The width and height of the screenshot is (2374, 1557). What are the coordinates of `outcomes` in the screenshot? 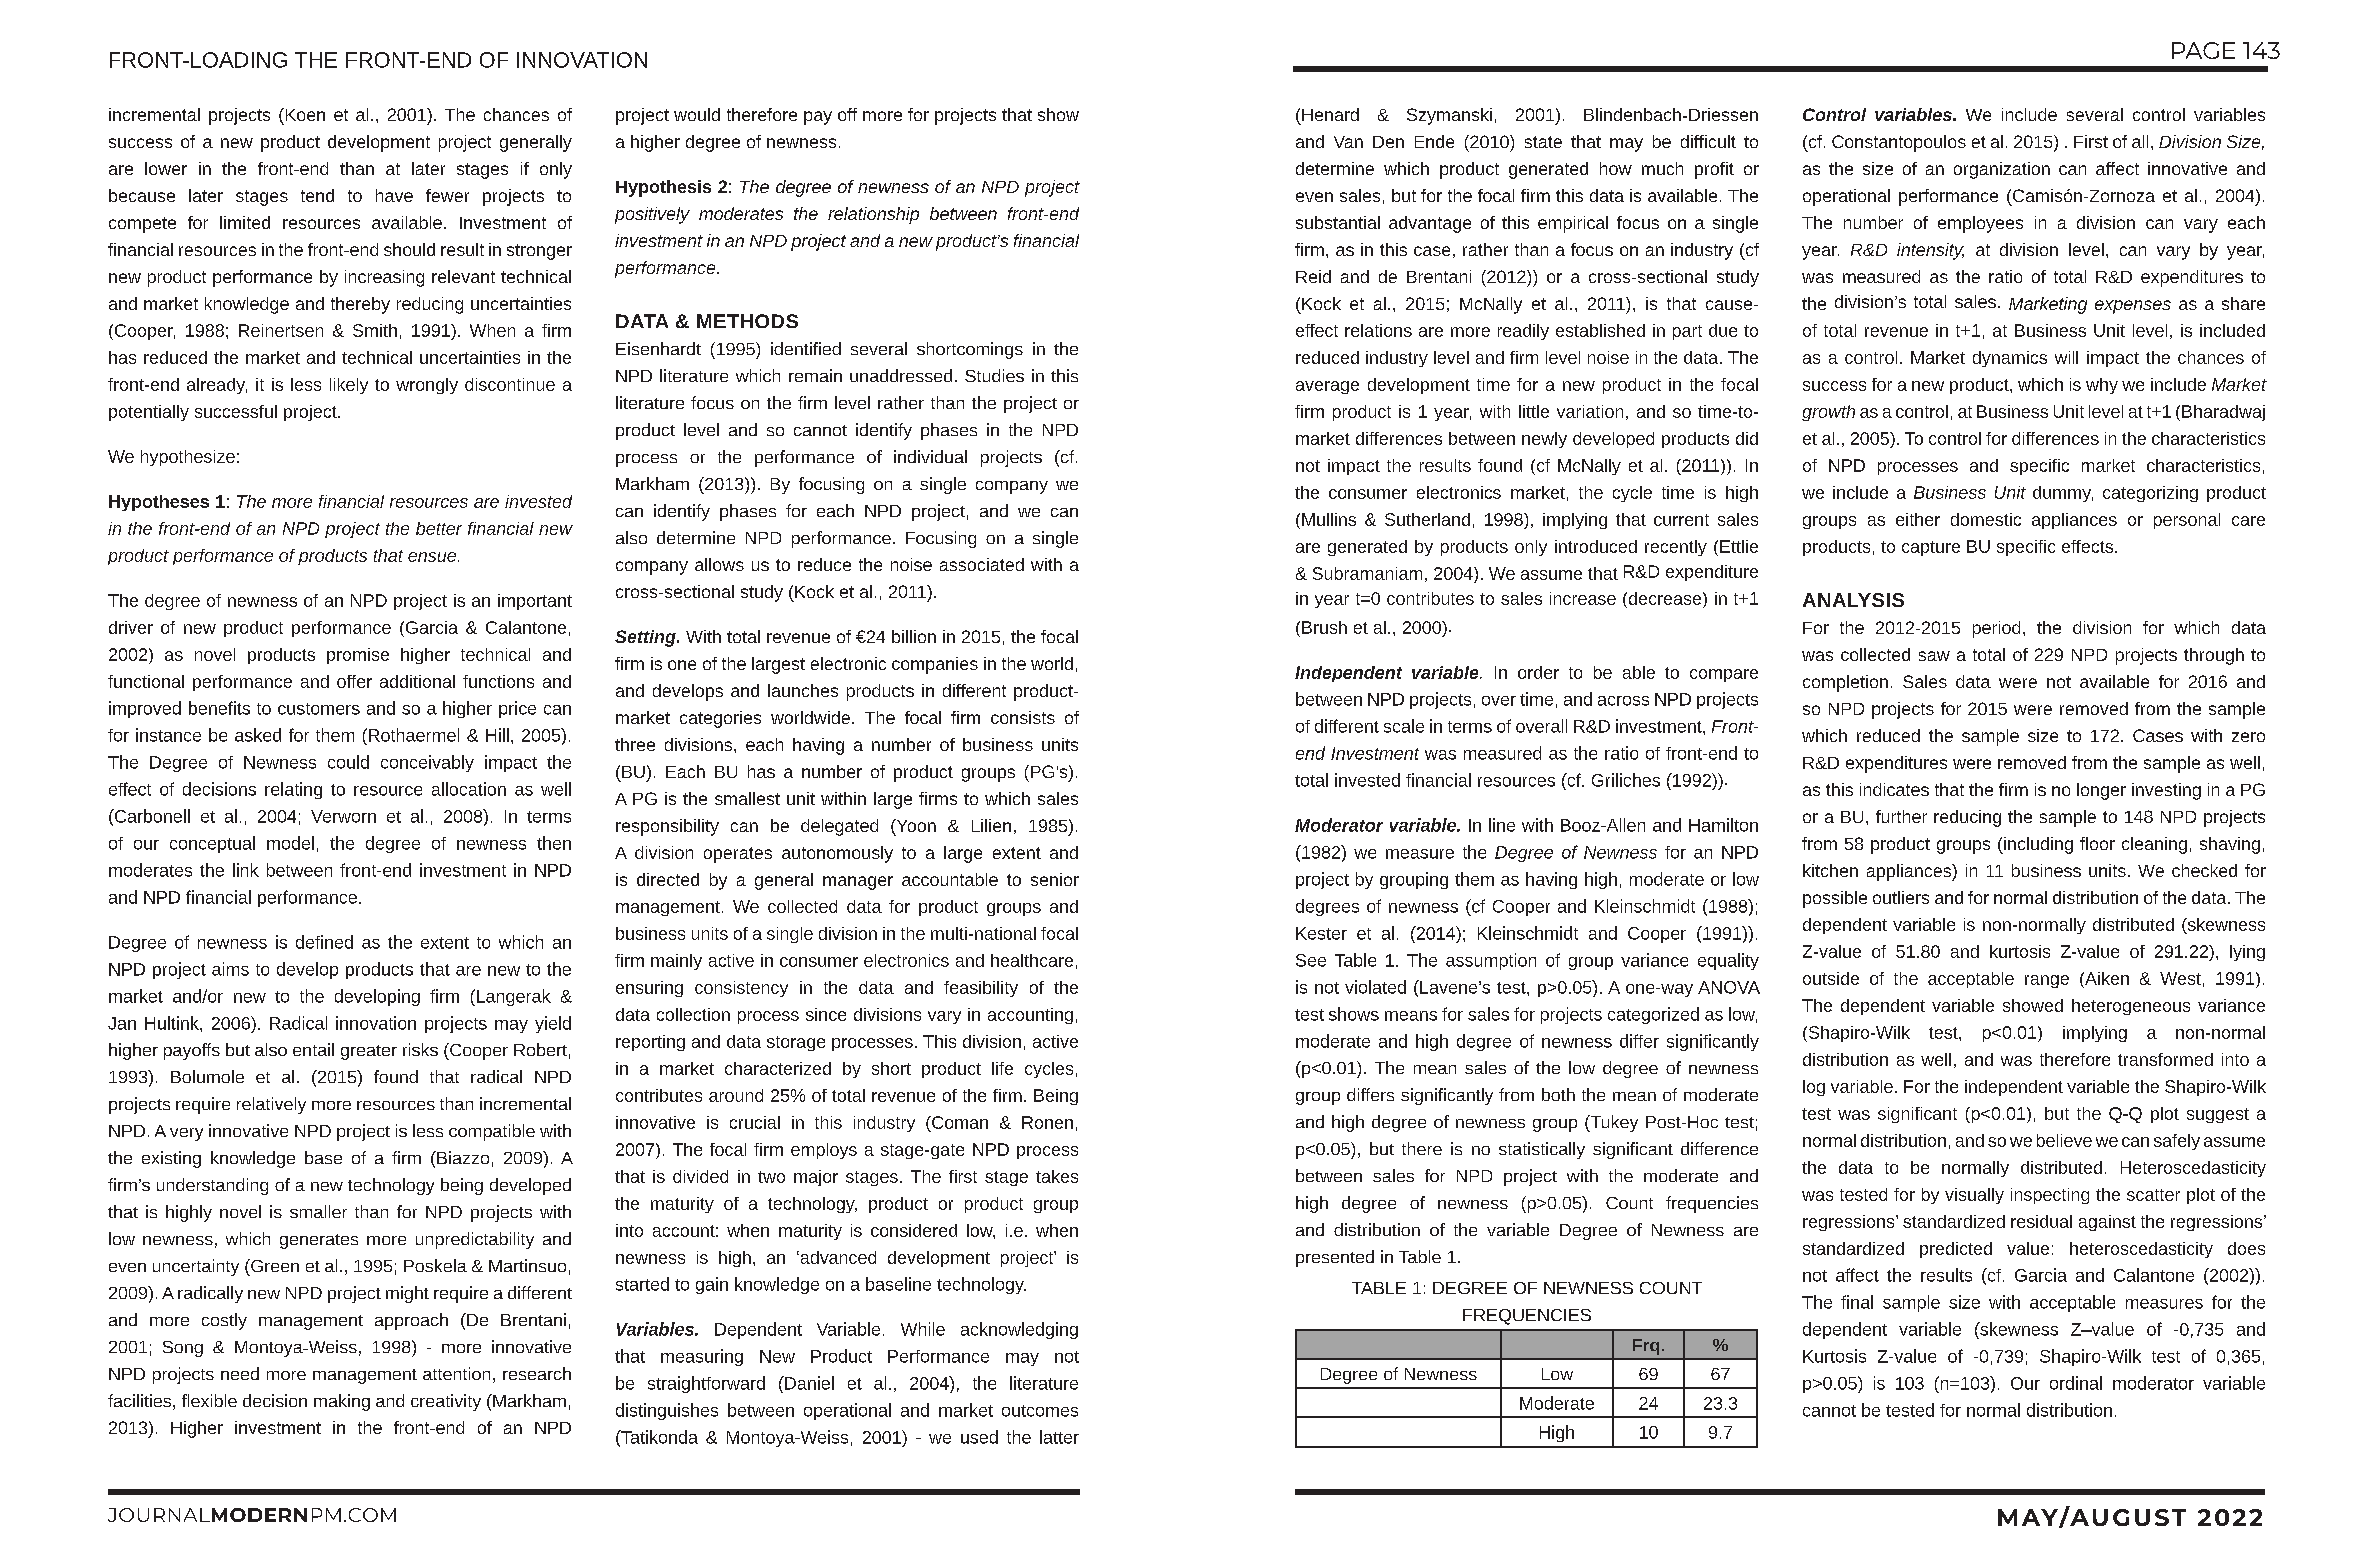 It's located at (1040, 1411).
